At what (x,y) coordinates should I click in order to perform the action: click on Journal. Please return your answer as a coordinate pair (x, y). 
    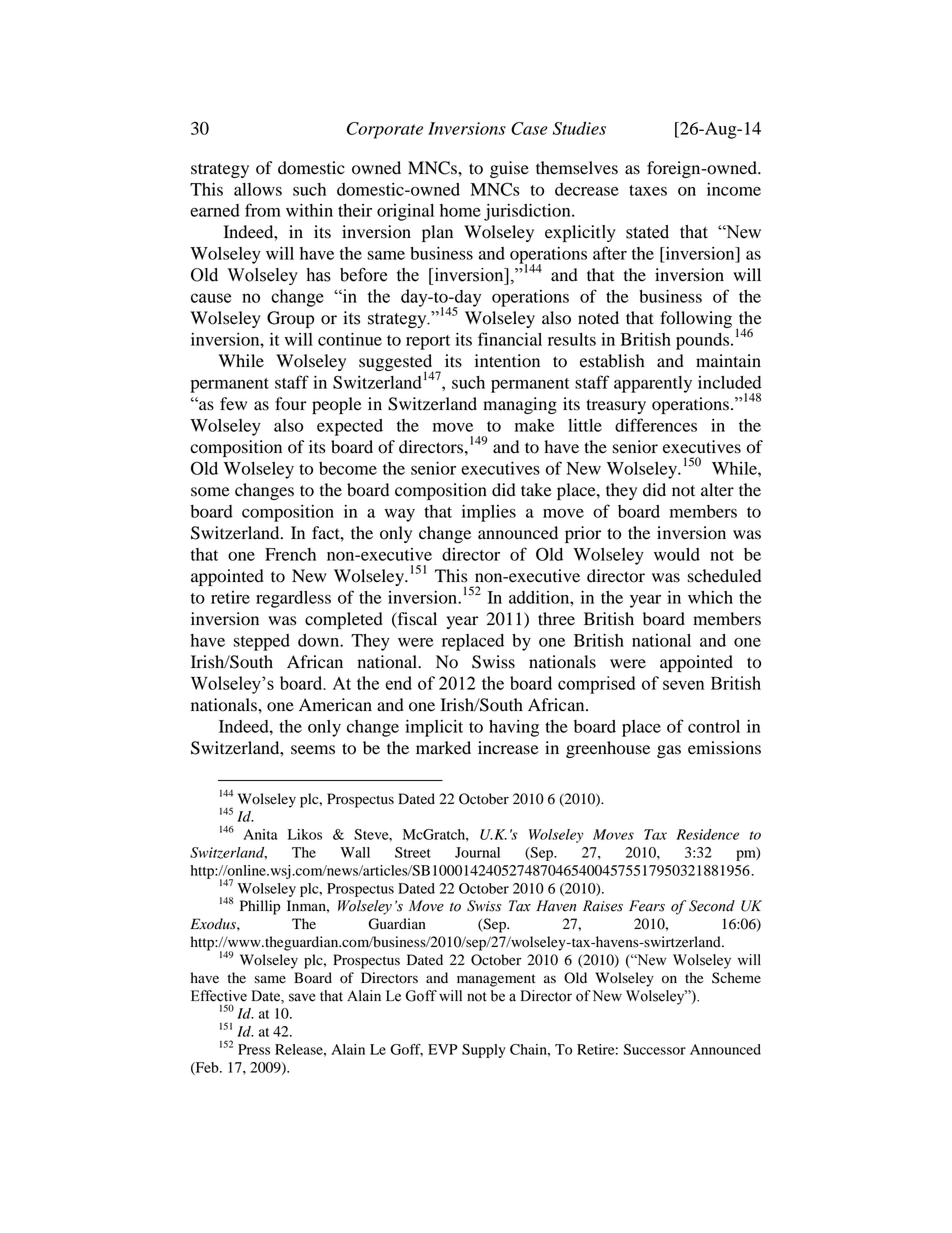
    Looking at the image, I should click on (477, 852).
